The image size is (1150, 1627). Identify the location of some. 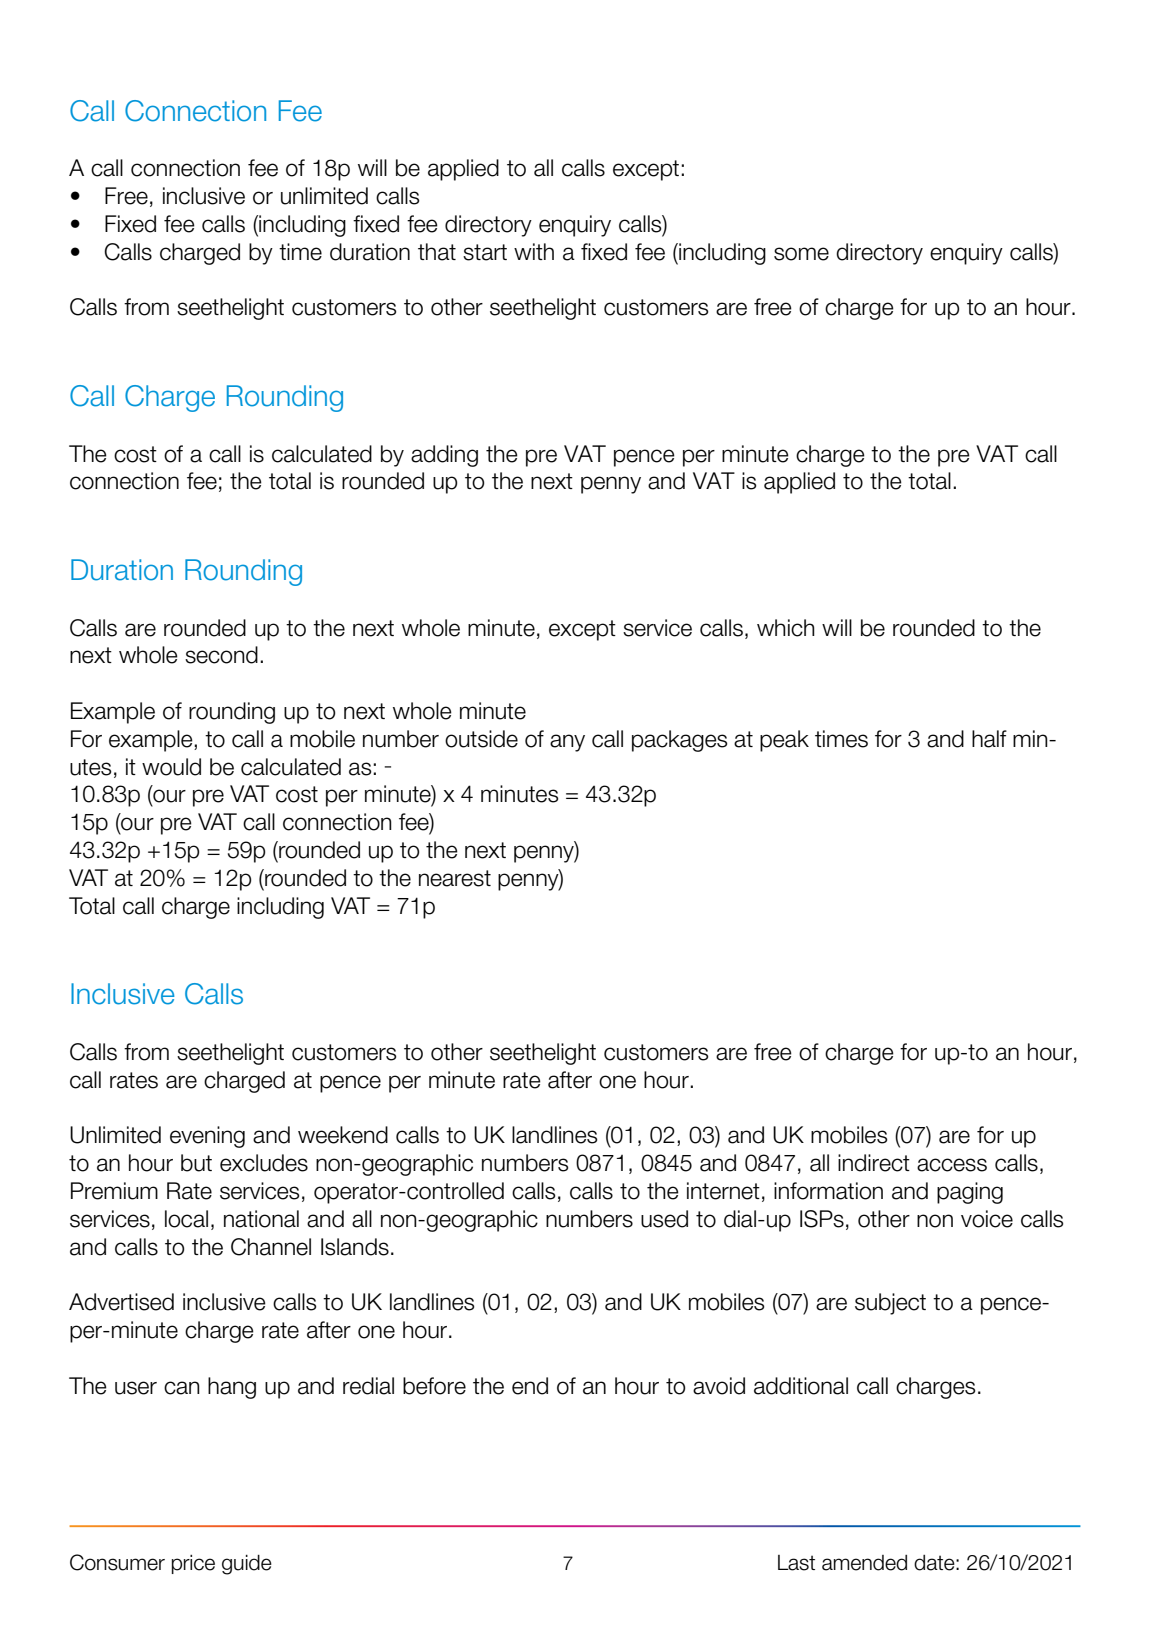
(801, 254).
